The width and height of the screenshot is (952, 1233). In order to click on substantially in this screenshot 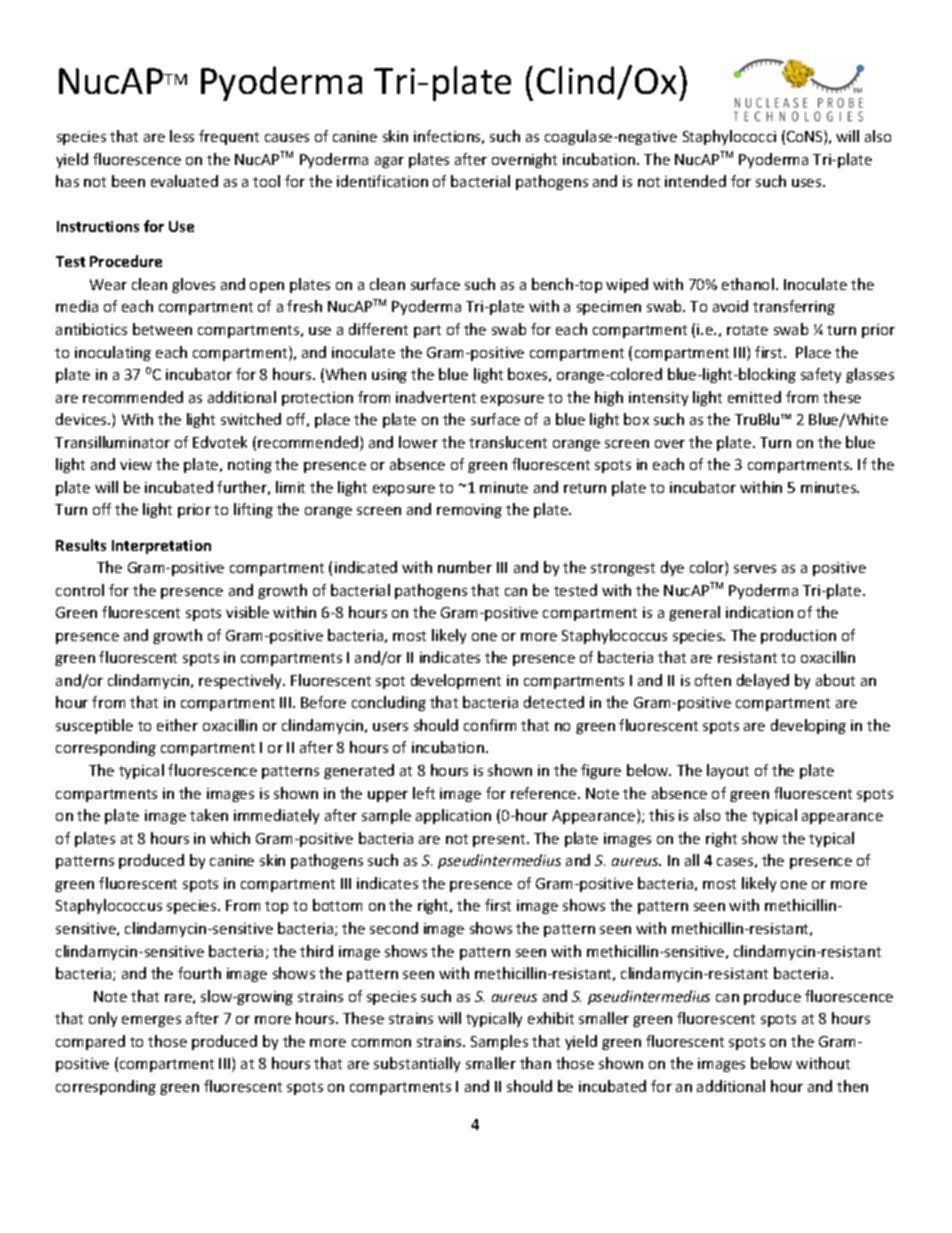, I will do `click(417, 1064)`.
